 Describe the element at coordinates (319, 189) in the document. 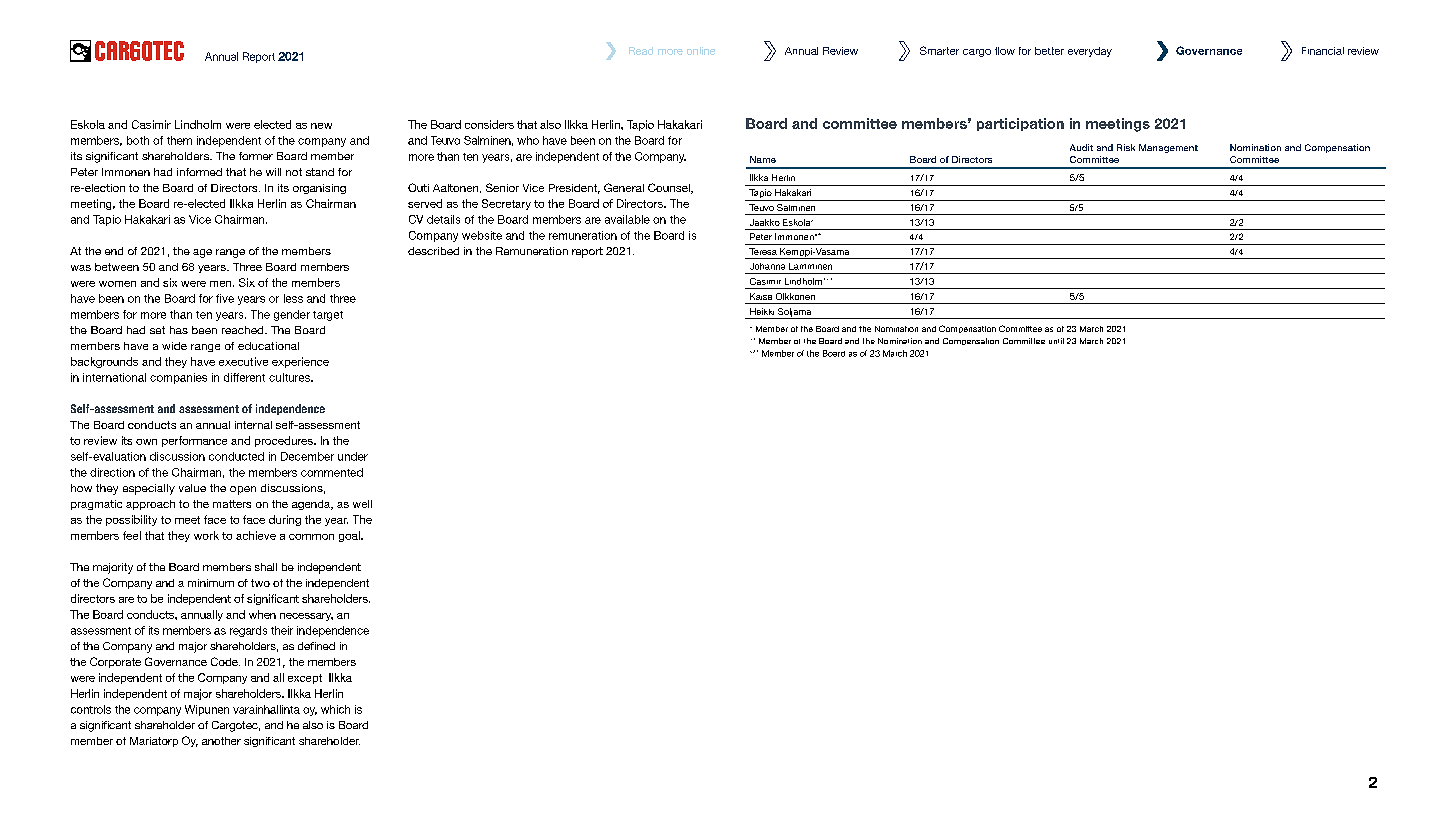

I see `organising` at that location.
